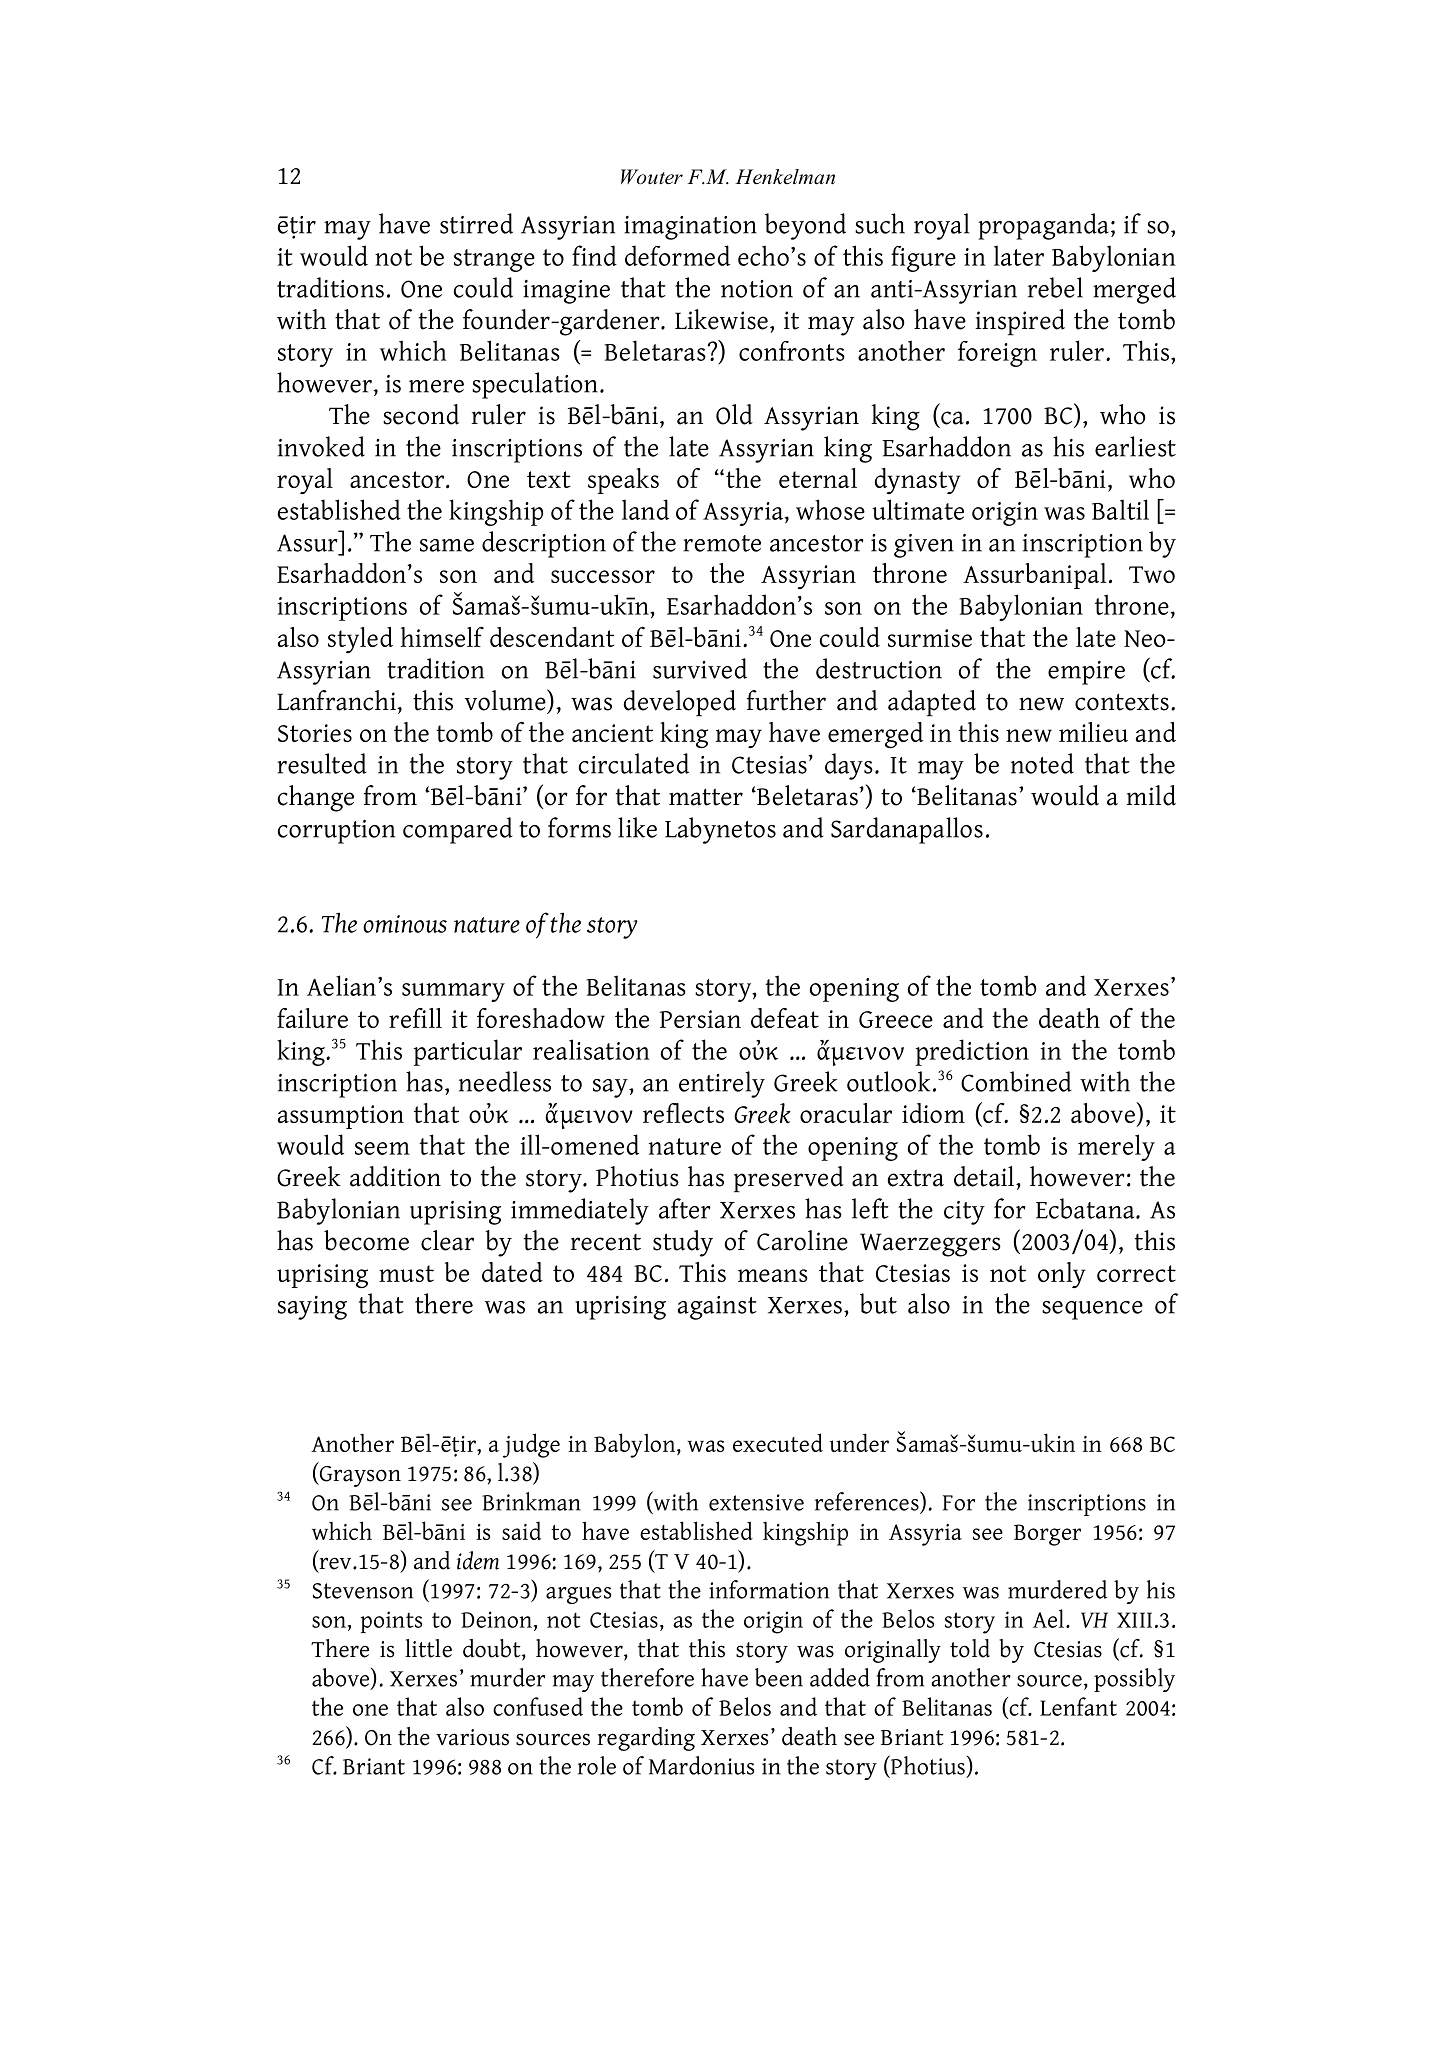  What do you see at coordinates (442, 637) in the screenshot?
I see `himself` at bounding box center [442, 637].
